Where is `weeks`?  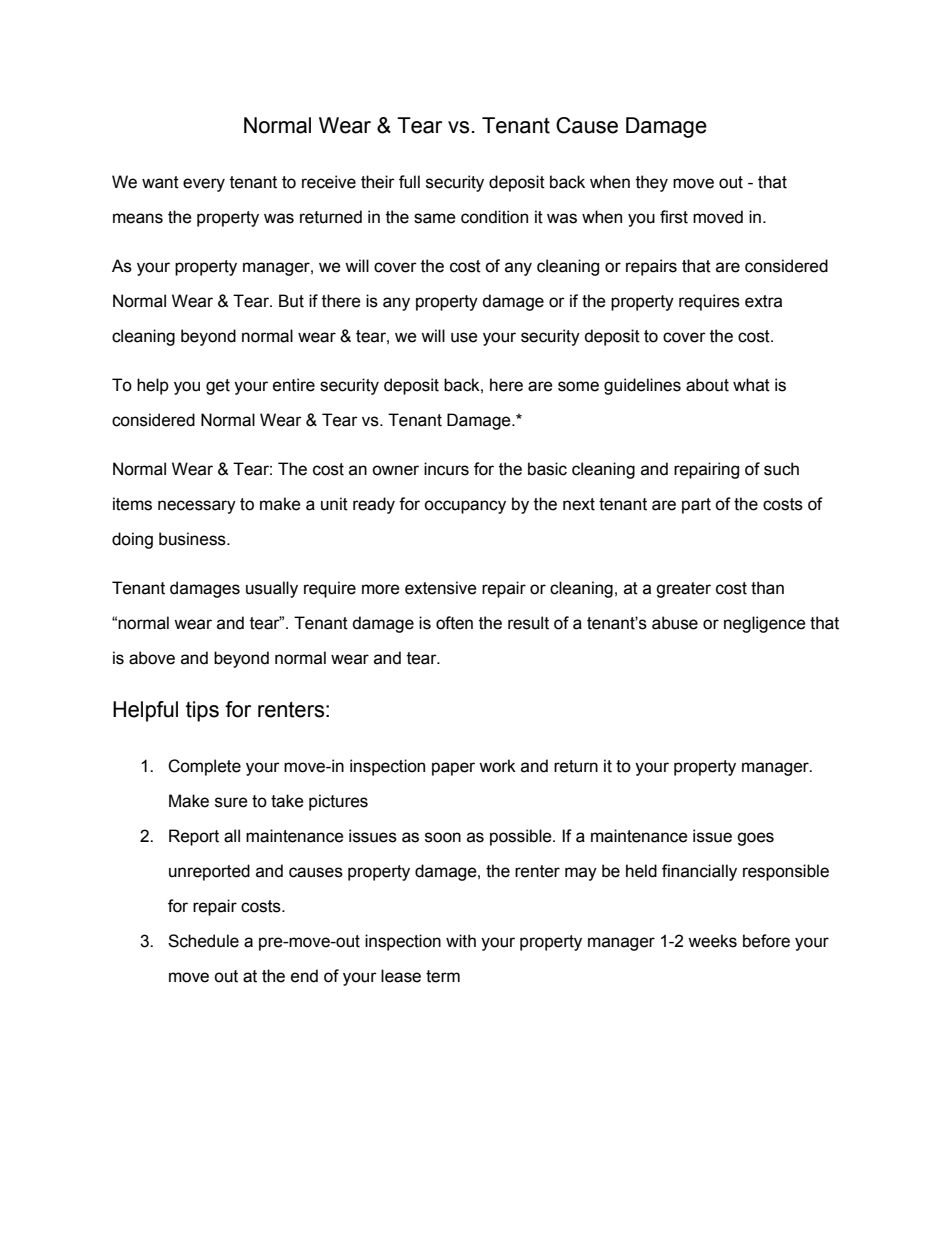 weeks is located at coordinates (712, 941).
